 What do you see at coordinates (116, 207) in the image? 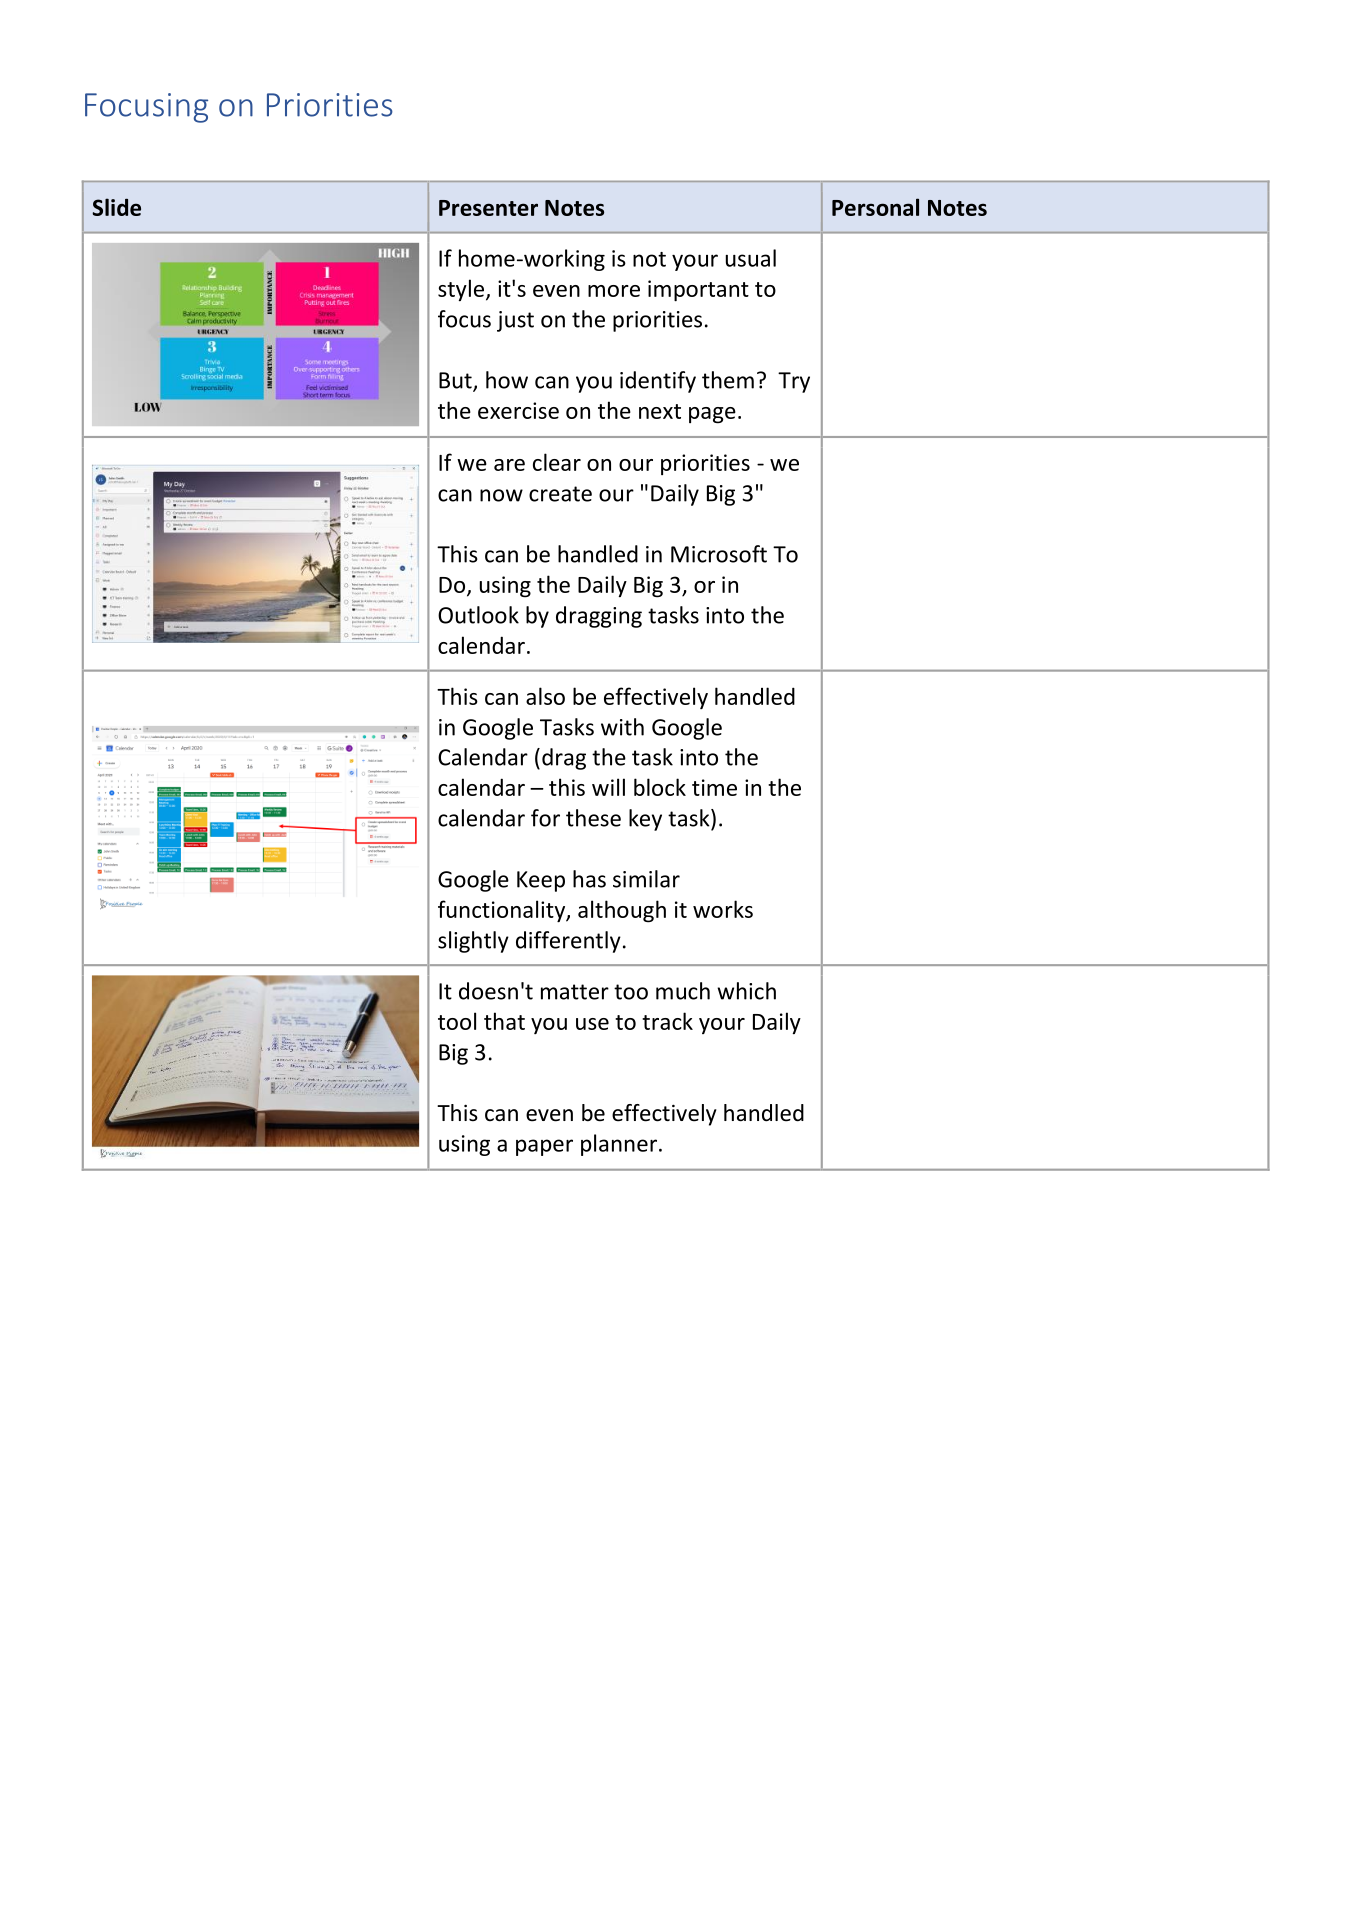
I see `Slide` at bounding box center [116, 207].
